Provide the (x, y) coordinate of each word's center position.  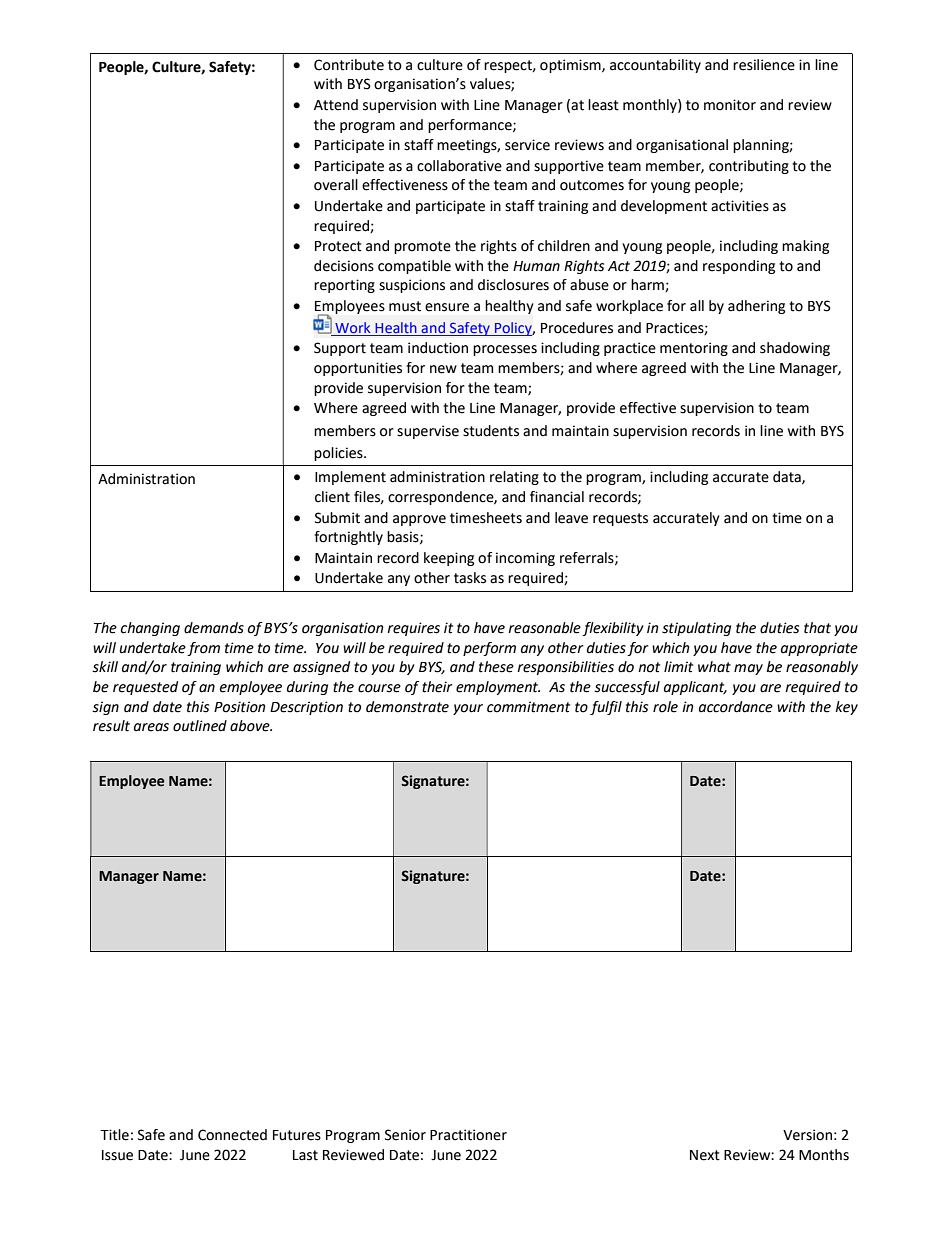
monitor (730, 105)
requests (620, 519)
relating (514, 478)
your (468, 709)
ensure (447, 307)
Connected (232, 1135)
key (846, 708)
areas (151, 727)
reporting (344, 286)
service (527, 145)
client (332, 497)
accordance (736, 707)
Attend (336, 105)
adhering (756, 307)
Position (239, 707)
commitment (528, 707)
